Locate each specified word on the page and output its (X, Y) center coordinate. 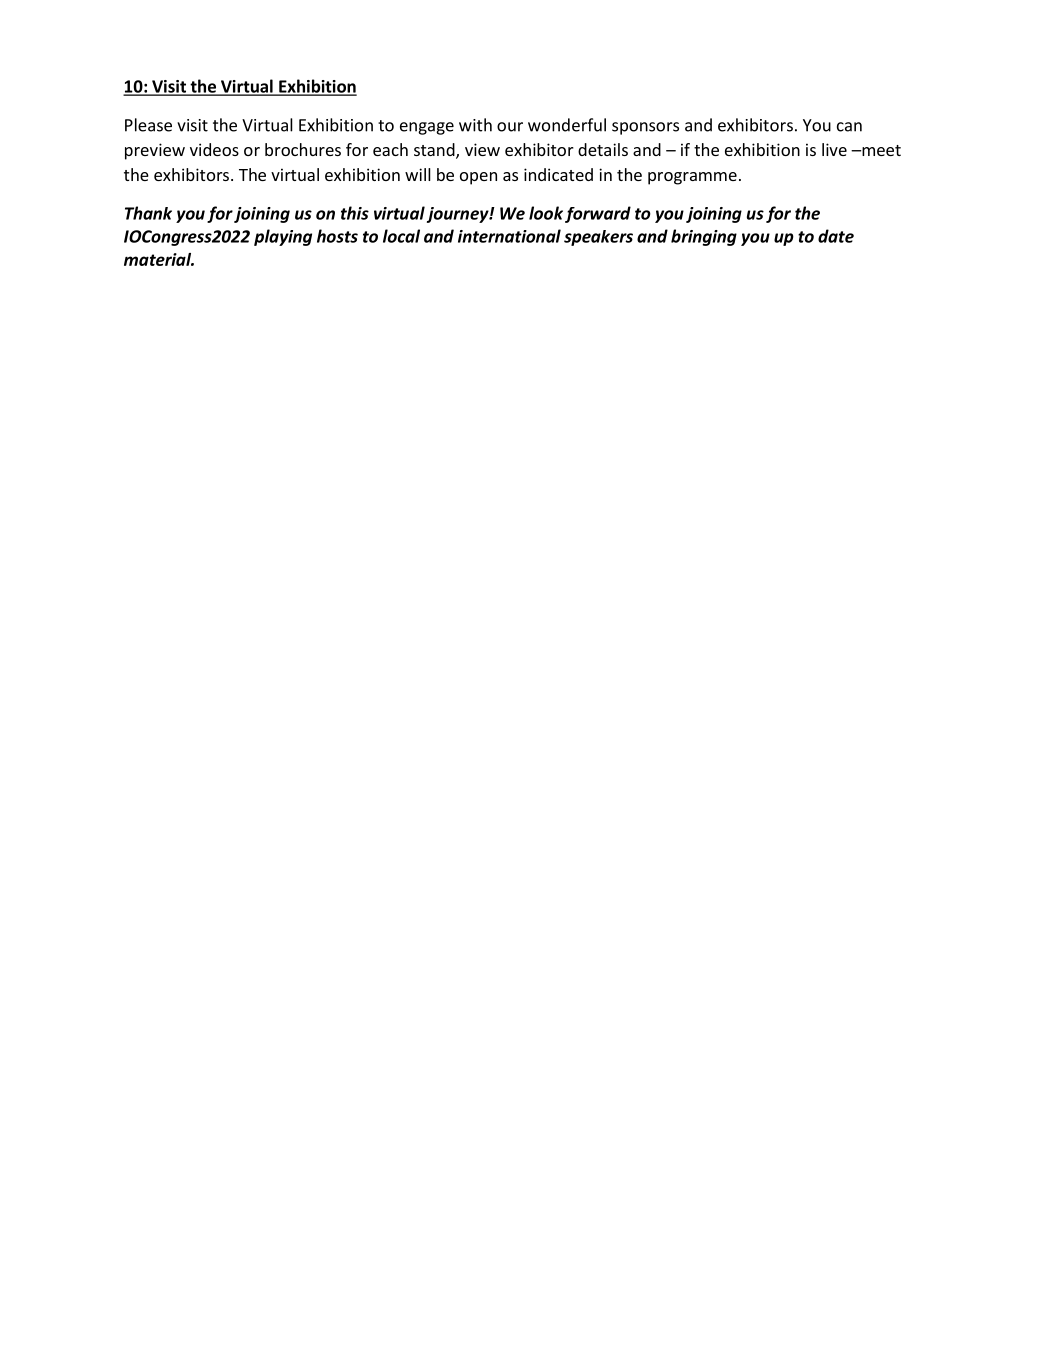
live (834, 149)
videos (214, 149)
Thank (148, 213)
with (475, 125)
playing (283, 237)
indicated (558, 174)
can (849, 127)
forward (598, 214)
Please (148, 125)
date (836, 236)
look (546, 213)
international (509, 236)
